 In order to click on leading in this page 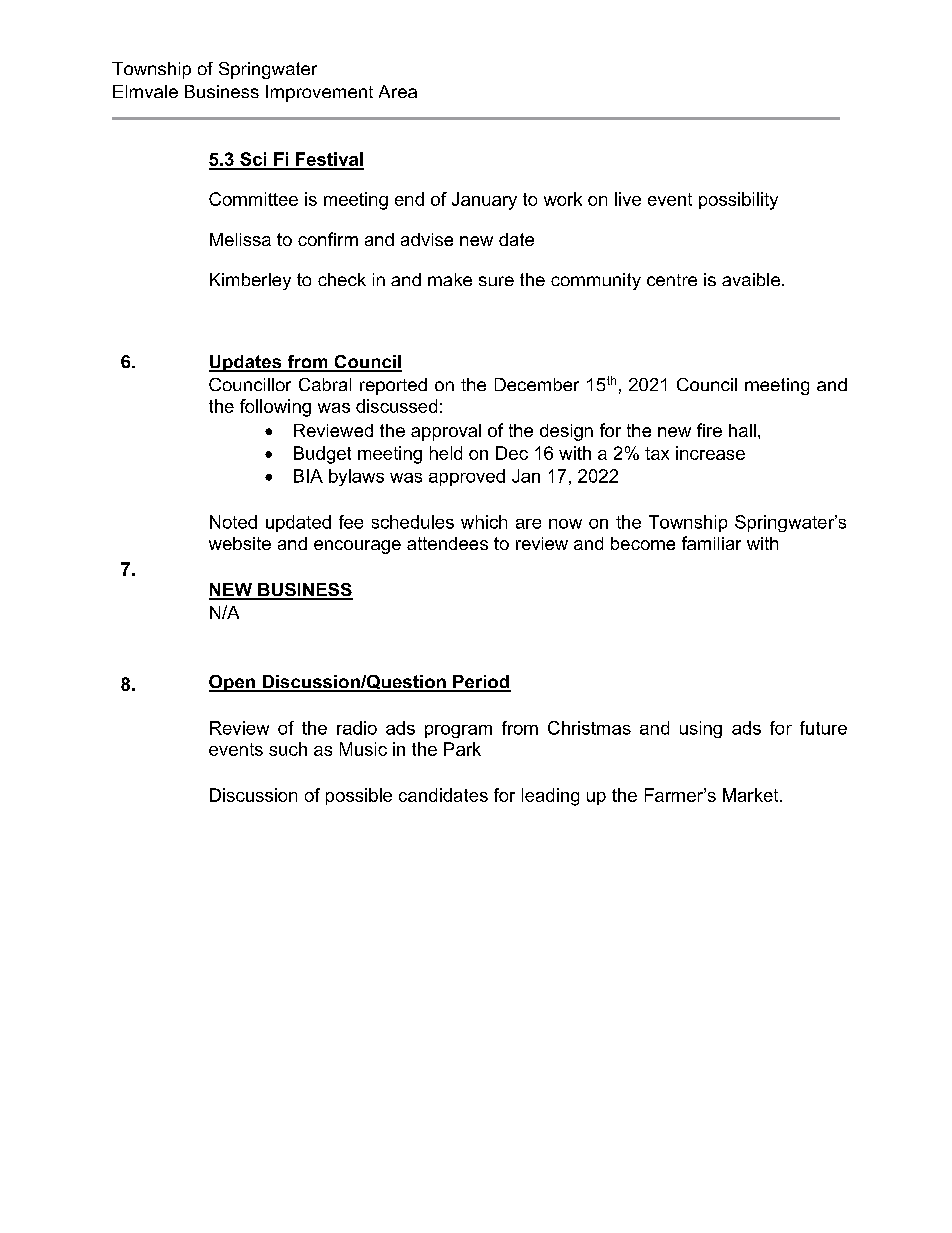, I will do `click(550, 797)`.
